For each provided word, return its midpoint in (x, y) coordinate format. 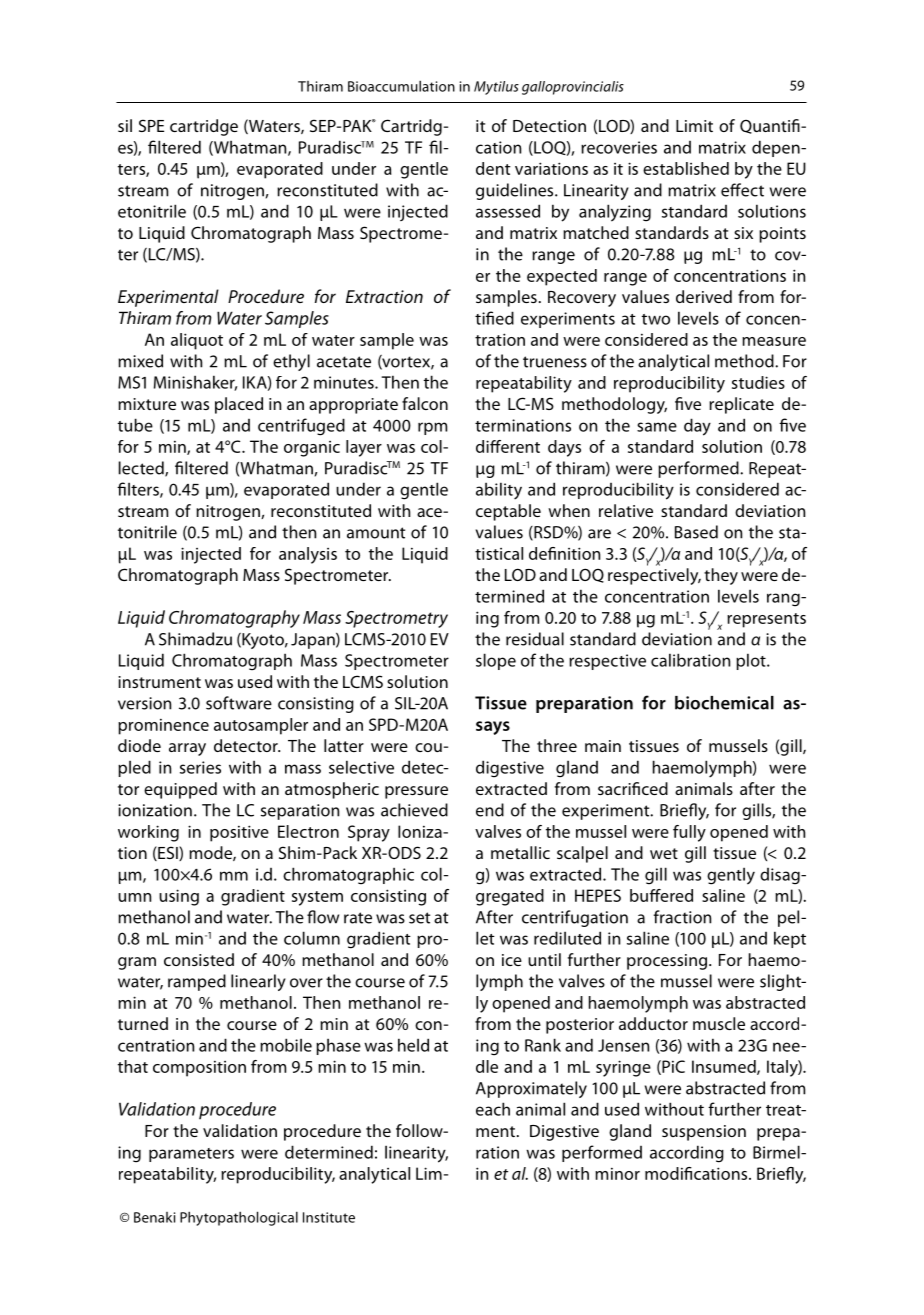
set (419, 918)
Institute (329, 1217)
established (686, 168)
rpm (432, 428)
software (239, 703)
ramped (197, 982)
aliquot (197, 341)
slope (496, 661)
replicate (741, 405)
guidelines (516, 191)
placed (239, 405)
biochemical (724, 703)
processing (667, 962)
